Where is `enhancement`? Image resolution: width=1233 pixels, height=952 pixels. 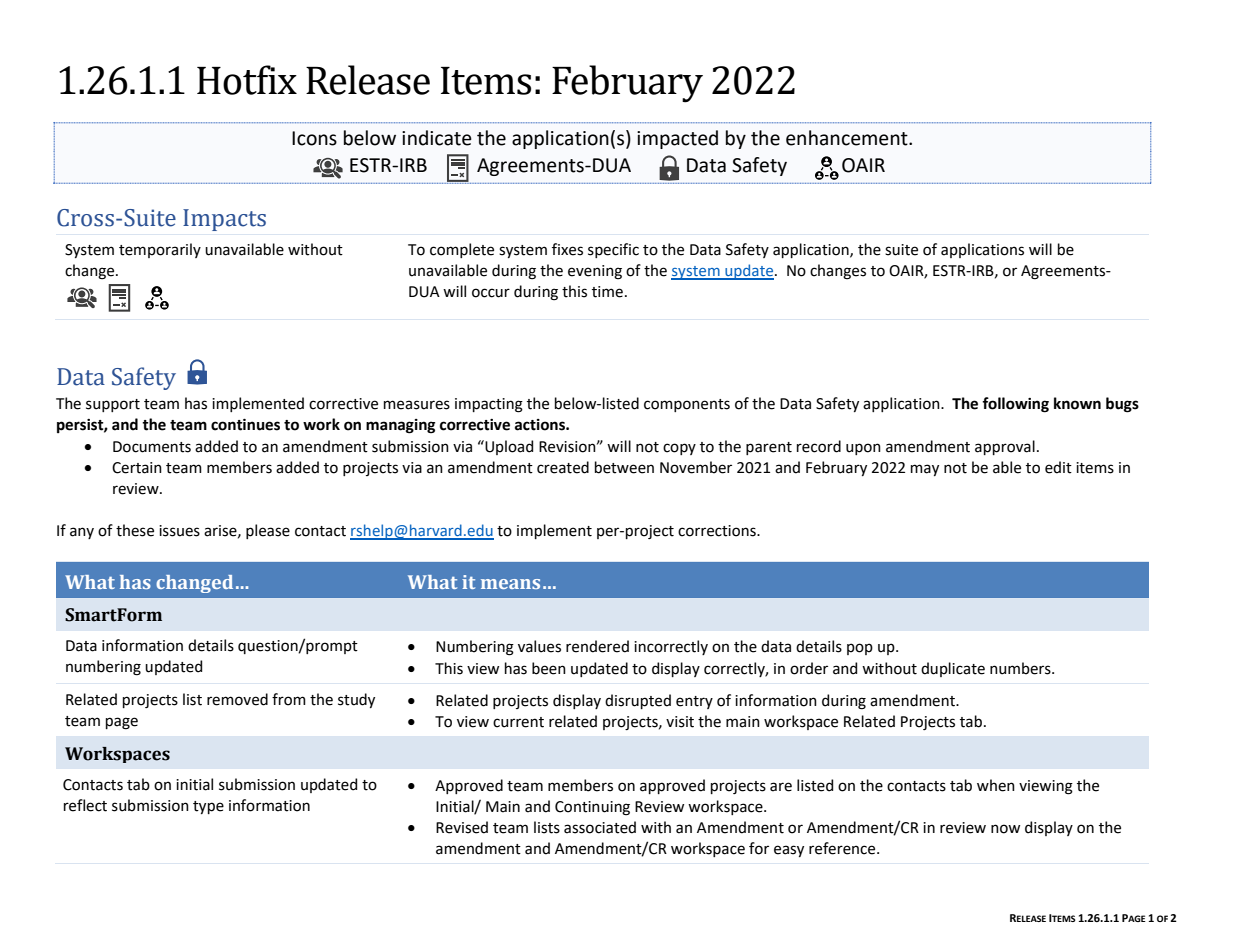
enhancement is located at coordinates (848, 138).
